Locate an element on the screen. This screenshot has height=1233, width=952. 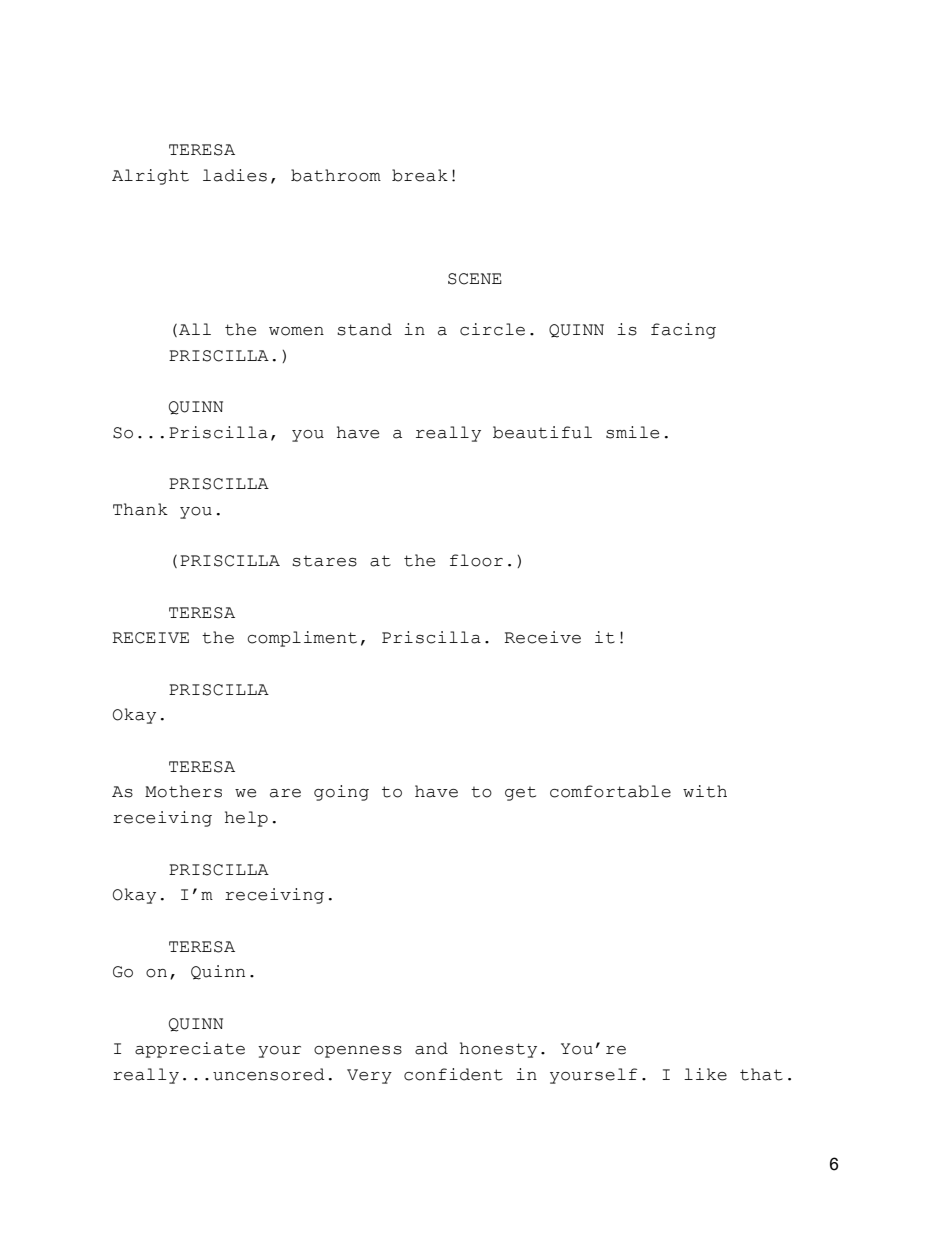
break is located at coordinates (420, 175).
